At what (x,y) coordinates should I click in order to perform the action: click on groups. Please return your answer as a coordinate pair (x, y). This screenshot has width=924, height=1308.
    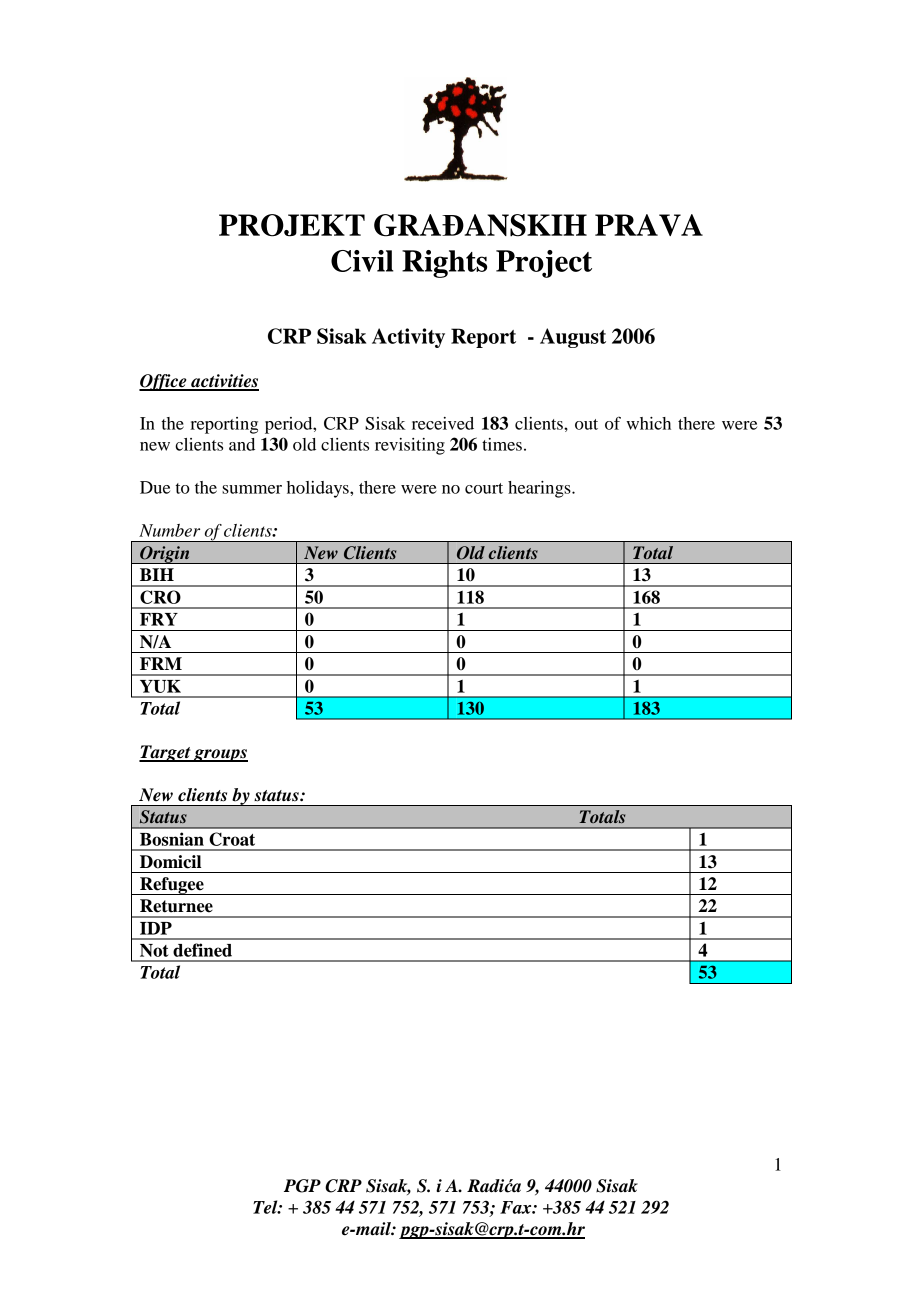
    Looking at the image, I should click on (220, 755).
